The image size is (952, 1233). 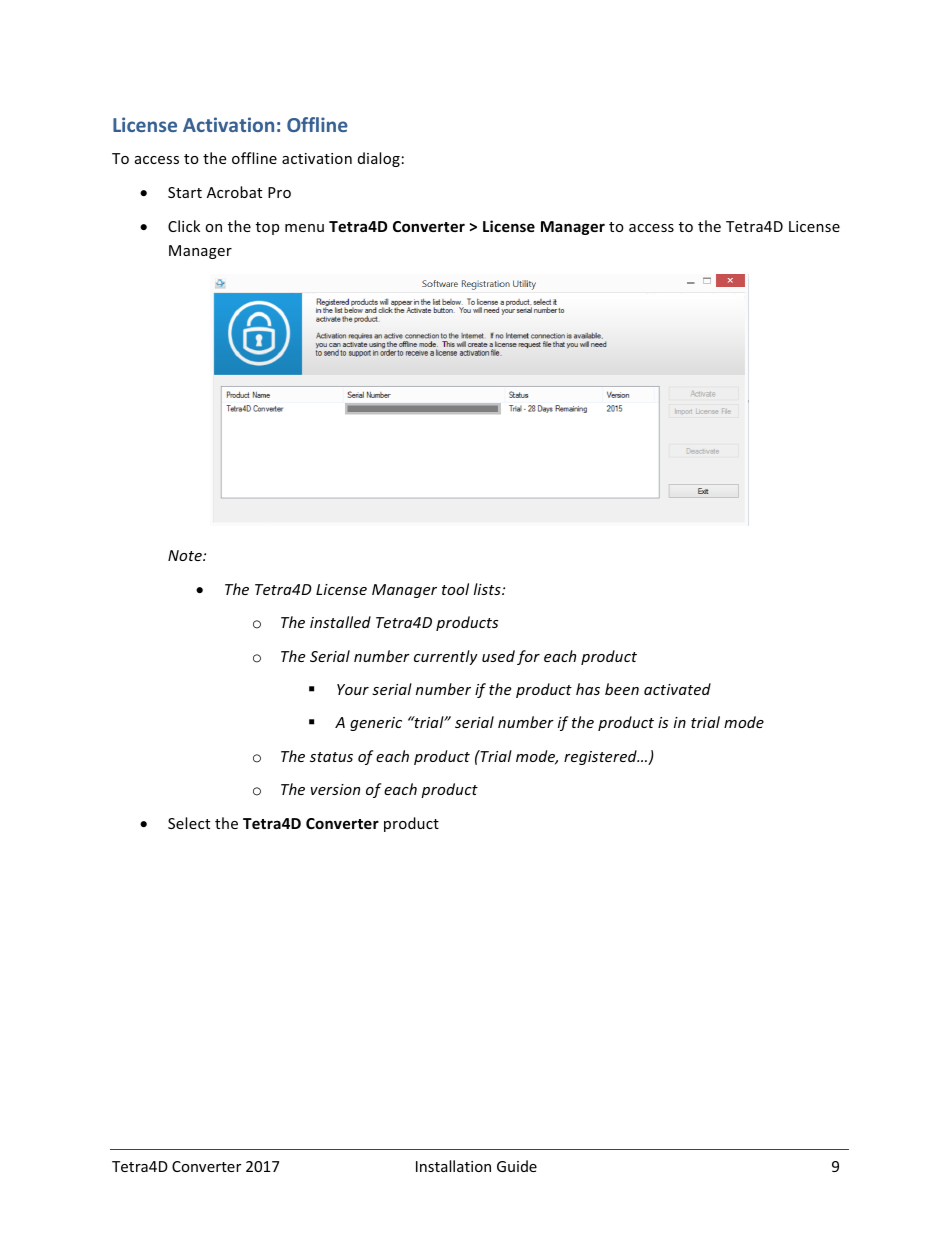 What do you see at coordinates (517, 1166) in the screenshot?
I see `Guide` at bounding box center [517, 1166].
